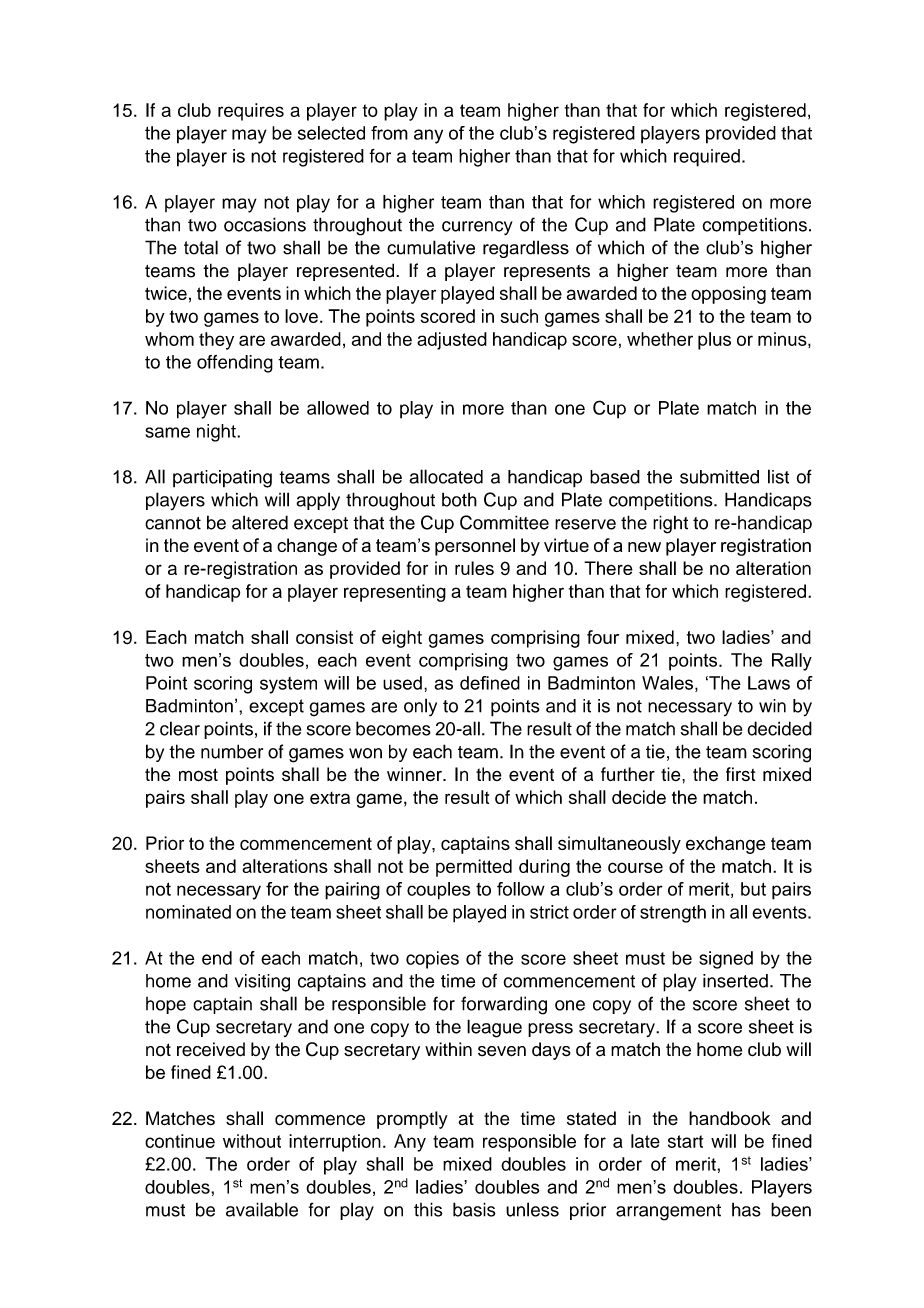  I want to click on submitted, so click(719, 477).
